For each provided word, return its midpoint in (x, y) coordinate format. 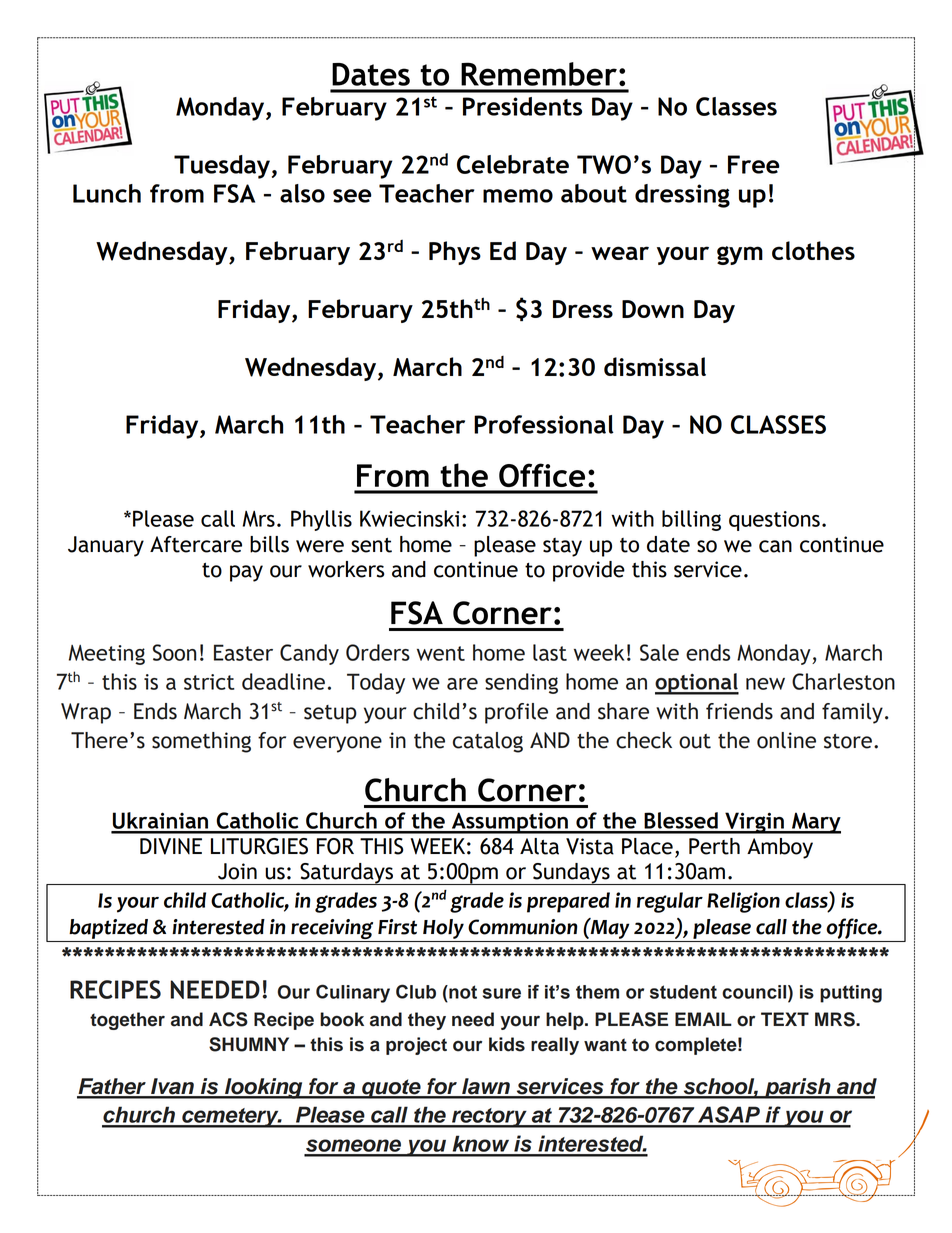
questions (774, 521)
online (786, 740)
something (201, 742)
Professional (544, 424)
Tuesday (222, 167)
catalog (488, 742)
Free (754, 164)
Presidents (522, 106)
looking (264, 1088)
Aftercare (196, 544)
